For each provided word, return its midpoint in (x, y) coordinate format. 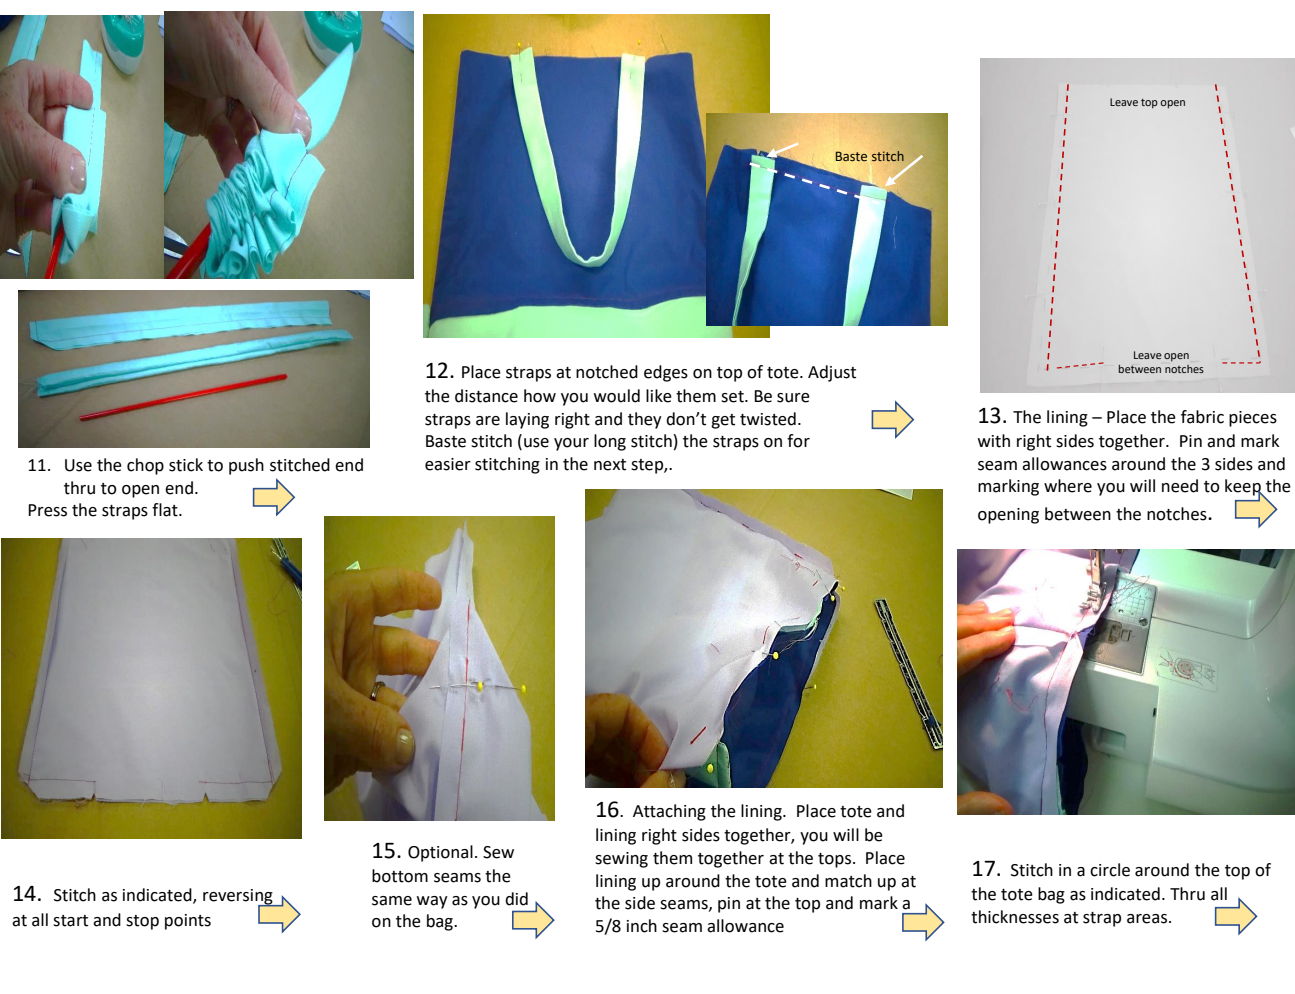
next (610, 465)
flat (166, 510)
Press (47, 510)
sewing (621, 860)
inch (642, 926)
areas (1148, 919)
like (659, 396)
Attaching (669, 812)
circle (1110, 870)
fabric (1202, 417)
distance (486, 396)
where (1068, 486)
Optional (440, 853)
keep (1244, 488)
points (188, 922)
